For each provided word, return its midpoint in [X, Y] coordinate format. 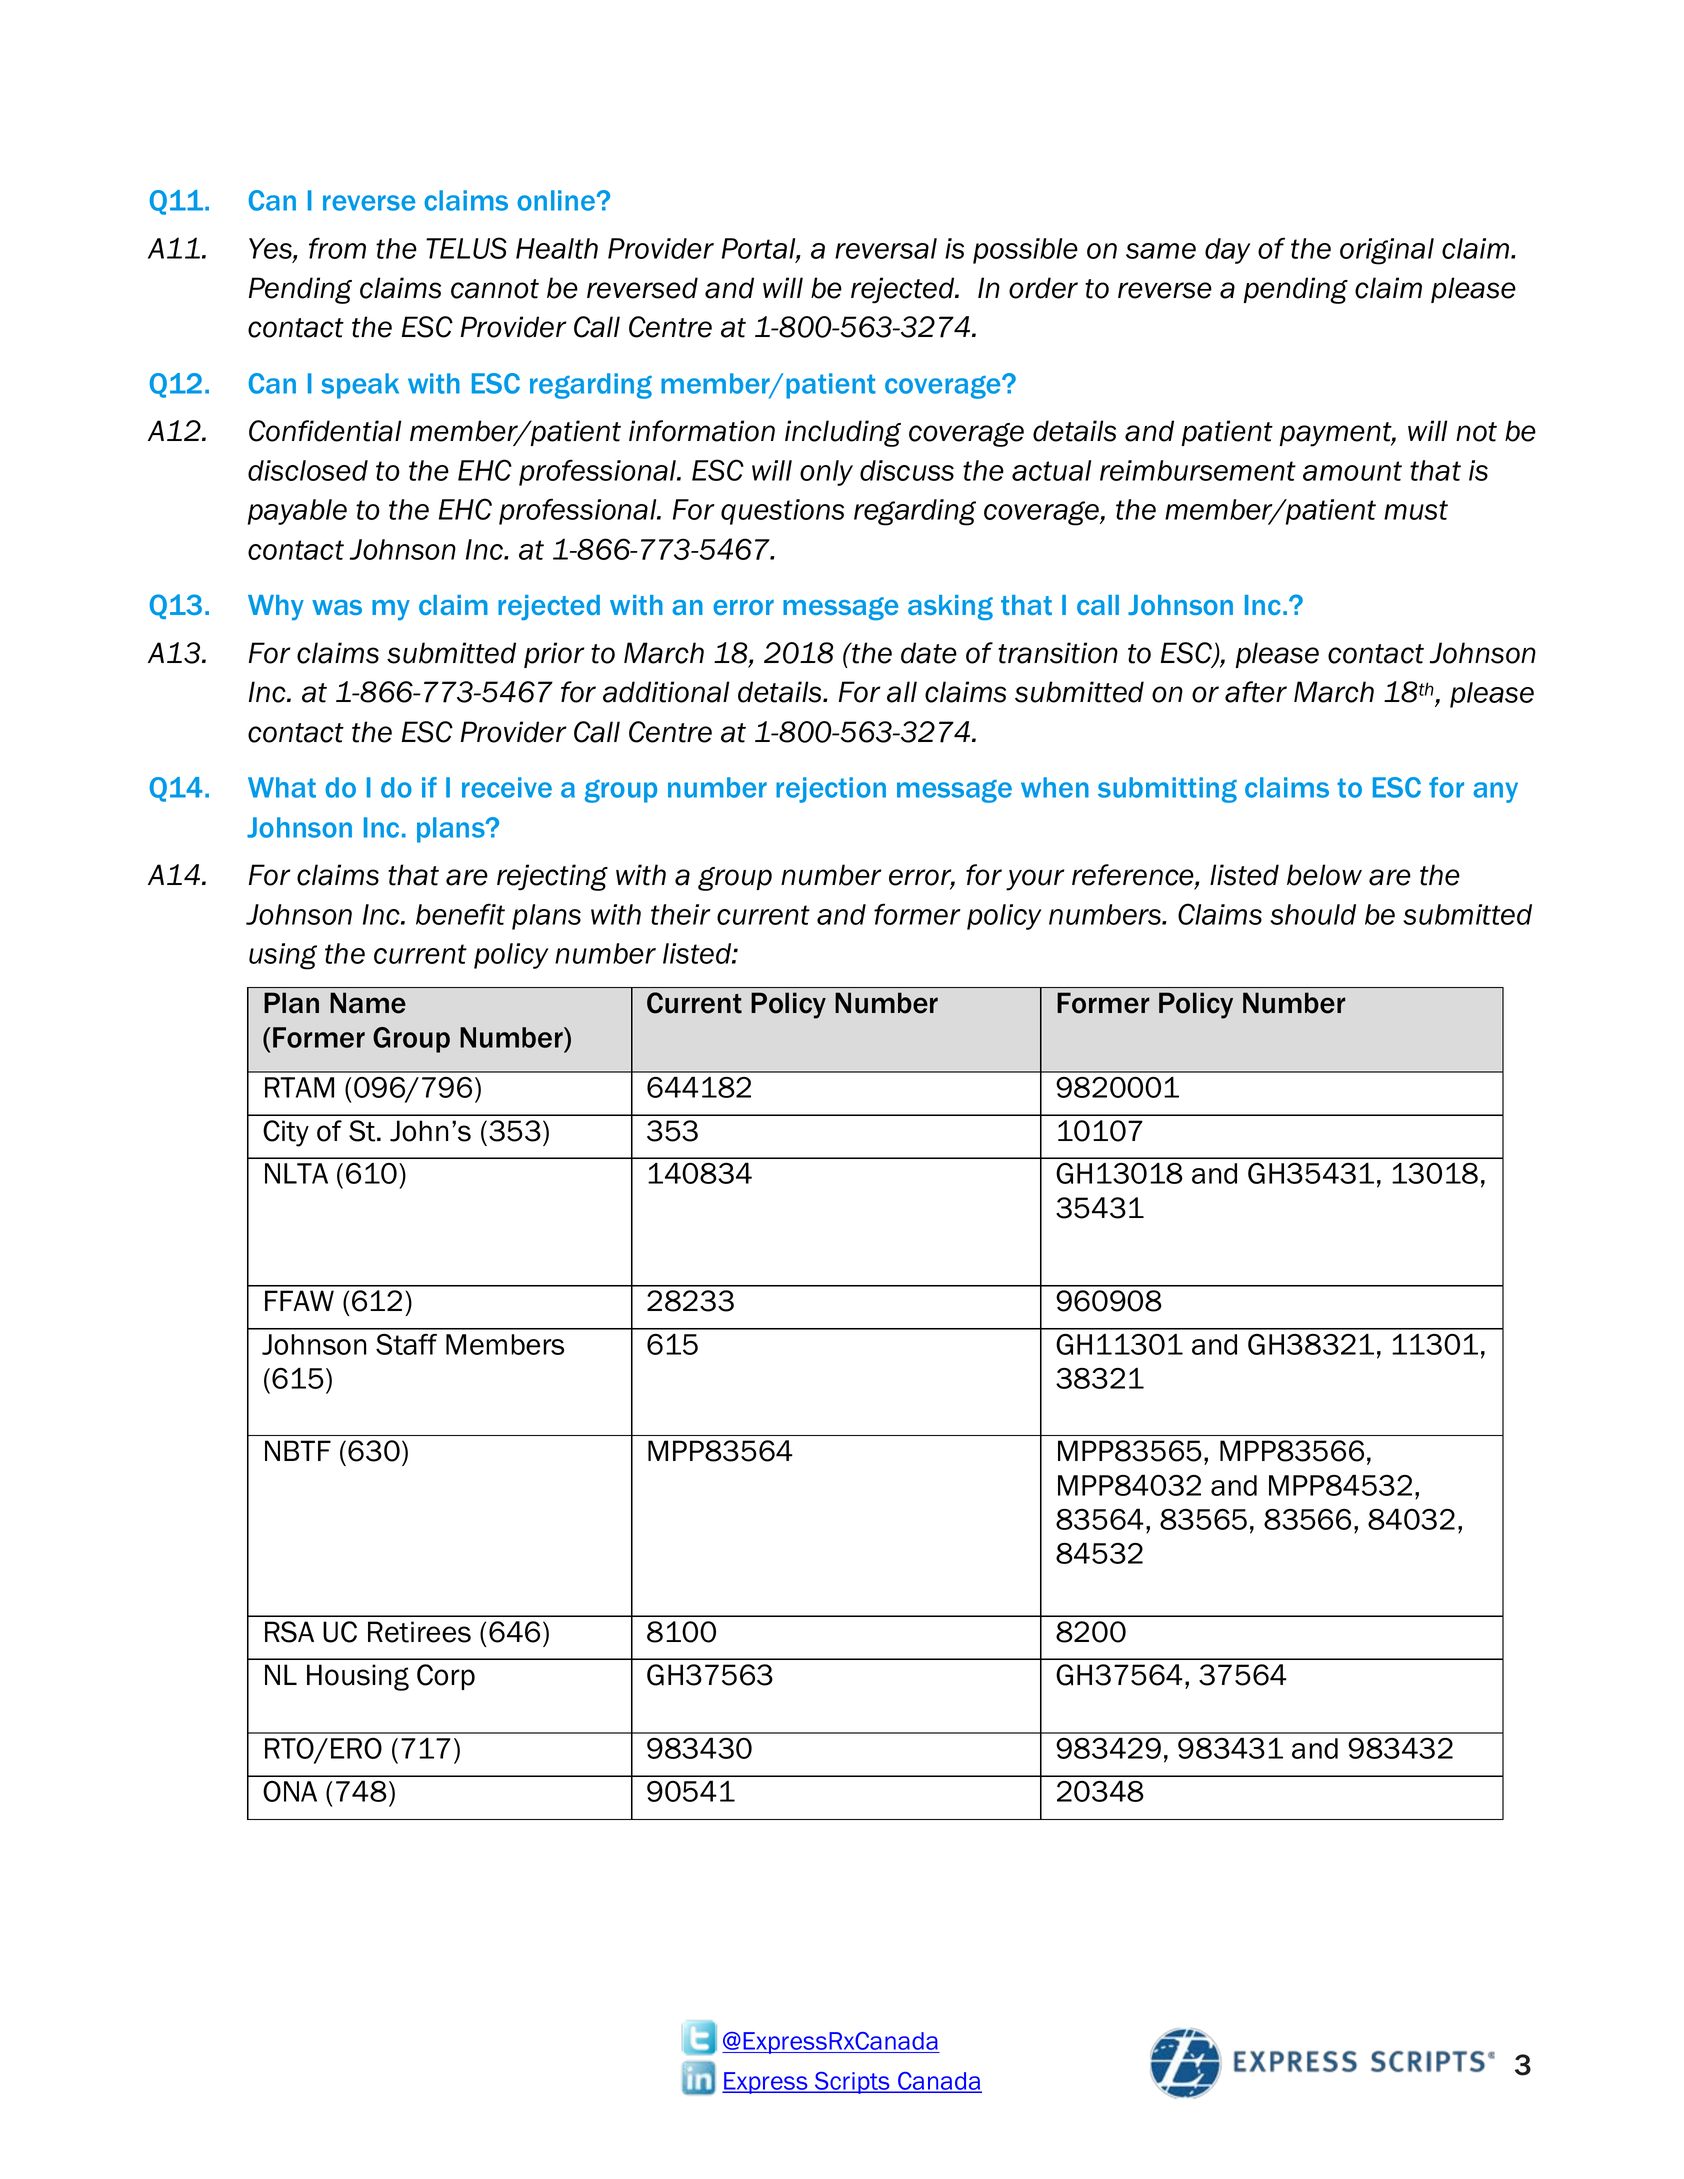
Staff [406, 1344]
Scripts [852, 2083]
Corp [446, 1677]
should [1313, 914]
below [1324, 875]
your [1035, 880]
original [1387, 251]
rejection [831, 790]
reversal [886, 248]
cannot [495, 289]
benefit [460, 914]
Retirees [419, 1632]
